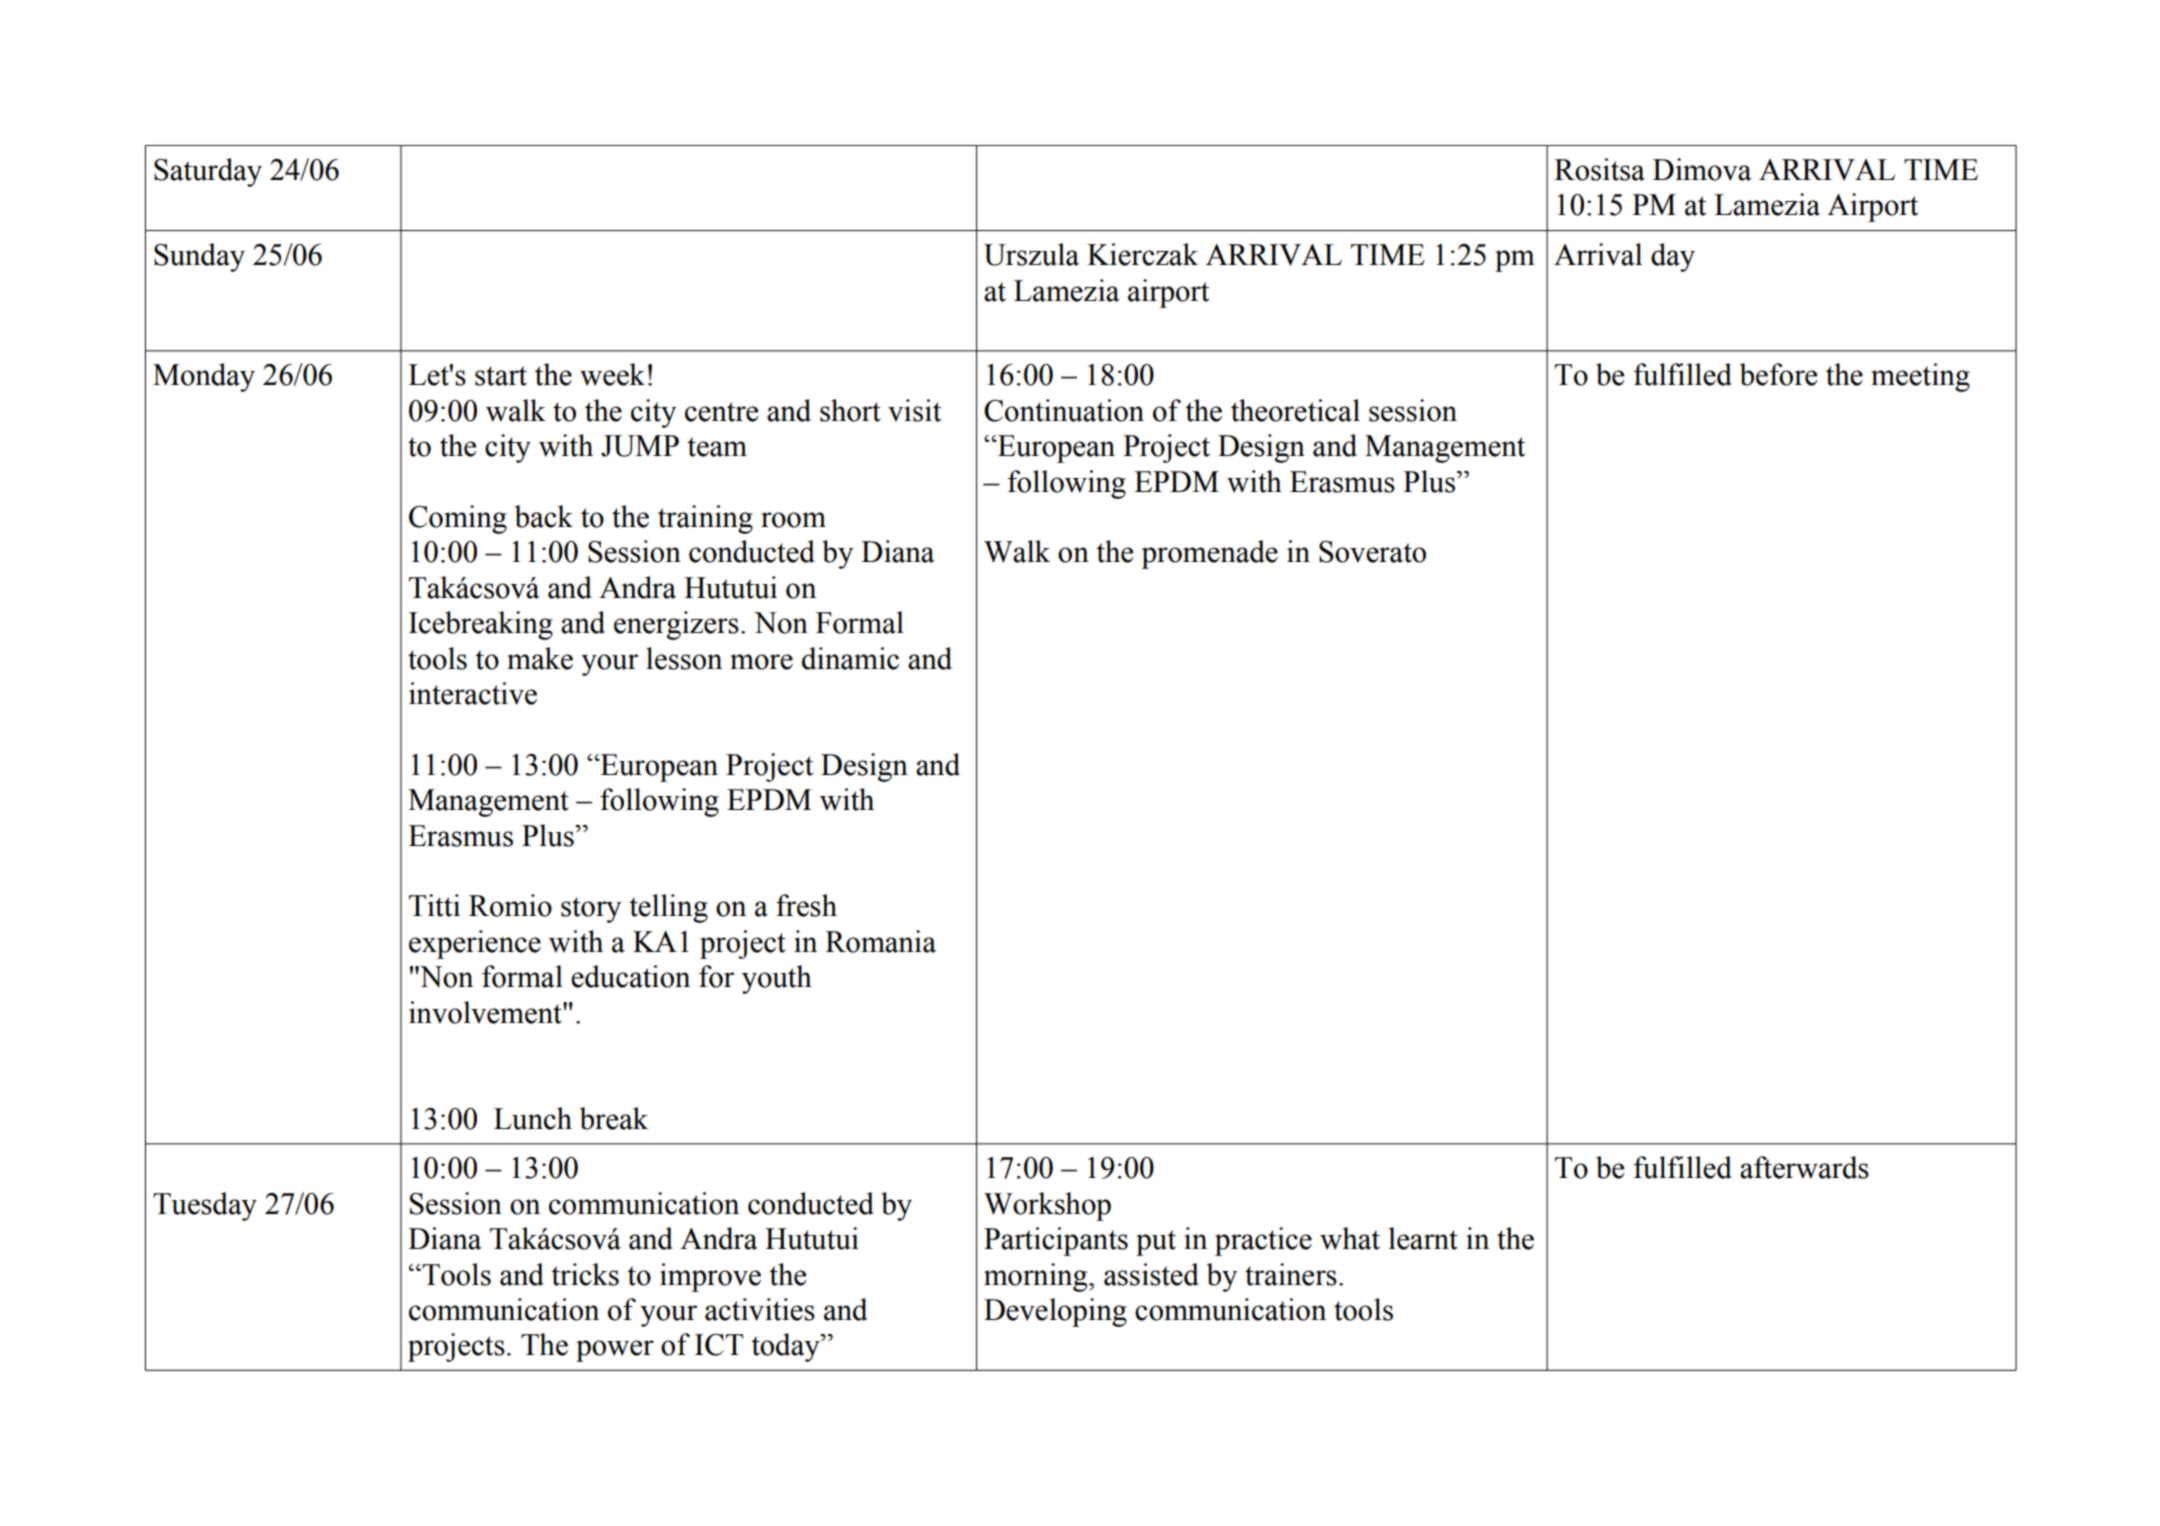 This image has height=1526, width=2160. What do you see at coordinates (761, 662) in the image?
I see `more` at bounding box center [761, 662].
